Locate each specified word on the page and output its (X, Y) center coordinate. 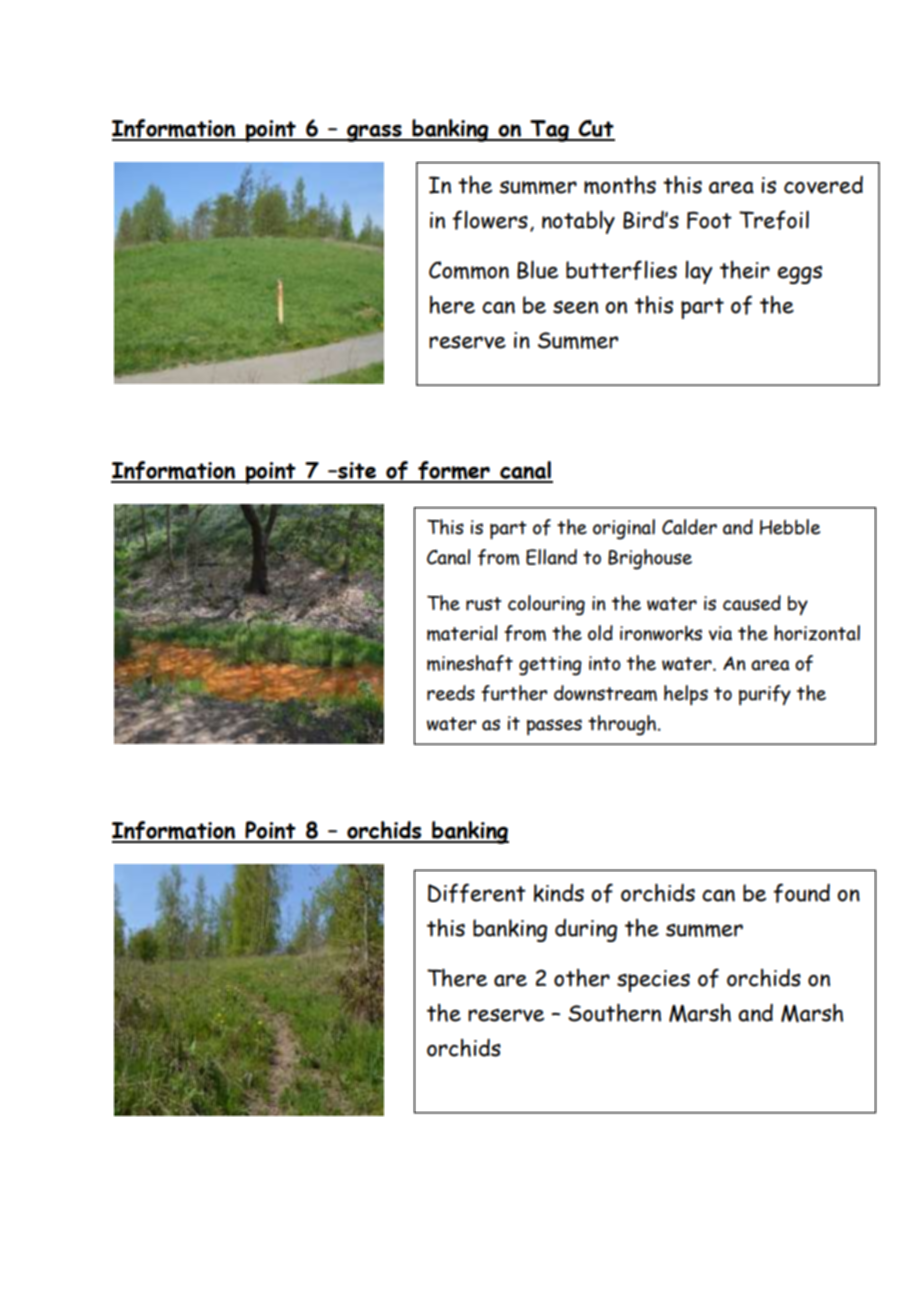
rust (484, 604)
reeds (451, 693)
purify (765, 695)
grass (374, 133)
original (624, 529)
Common (469, 270)
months (620, 185)
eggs (800, 275)
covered (823, 185)
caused (752, 603)
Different (477, 893)
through (622, 725)
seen (575, 307)
